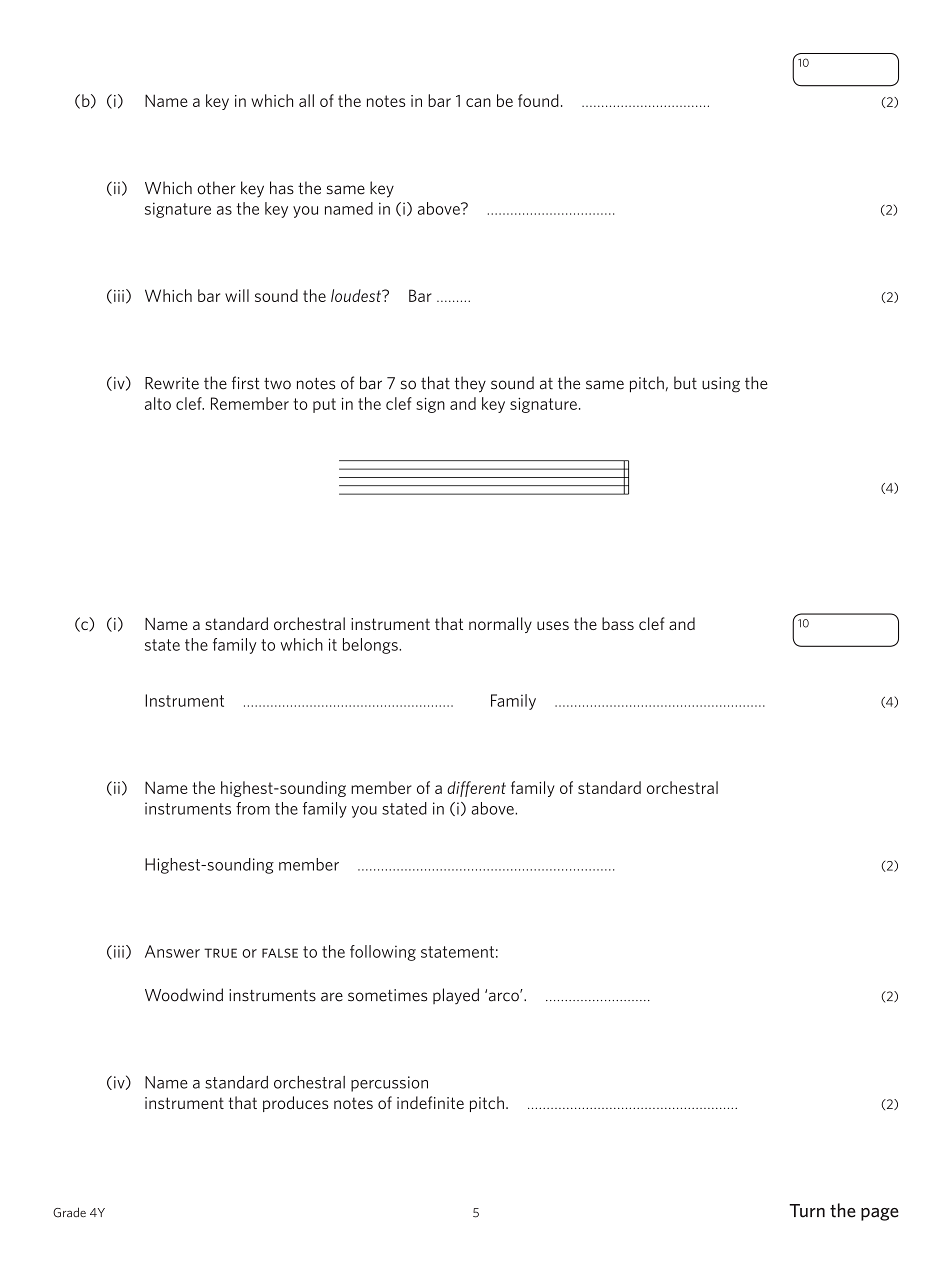 This document has width=952, height=1270. I want to click on bass, so click(618, 623).
